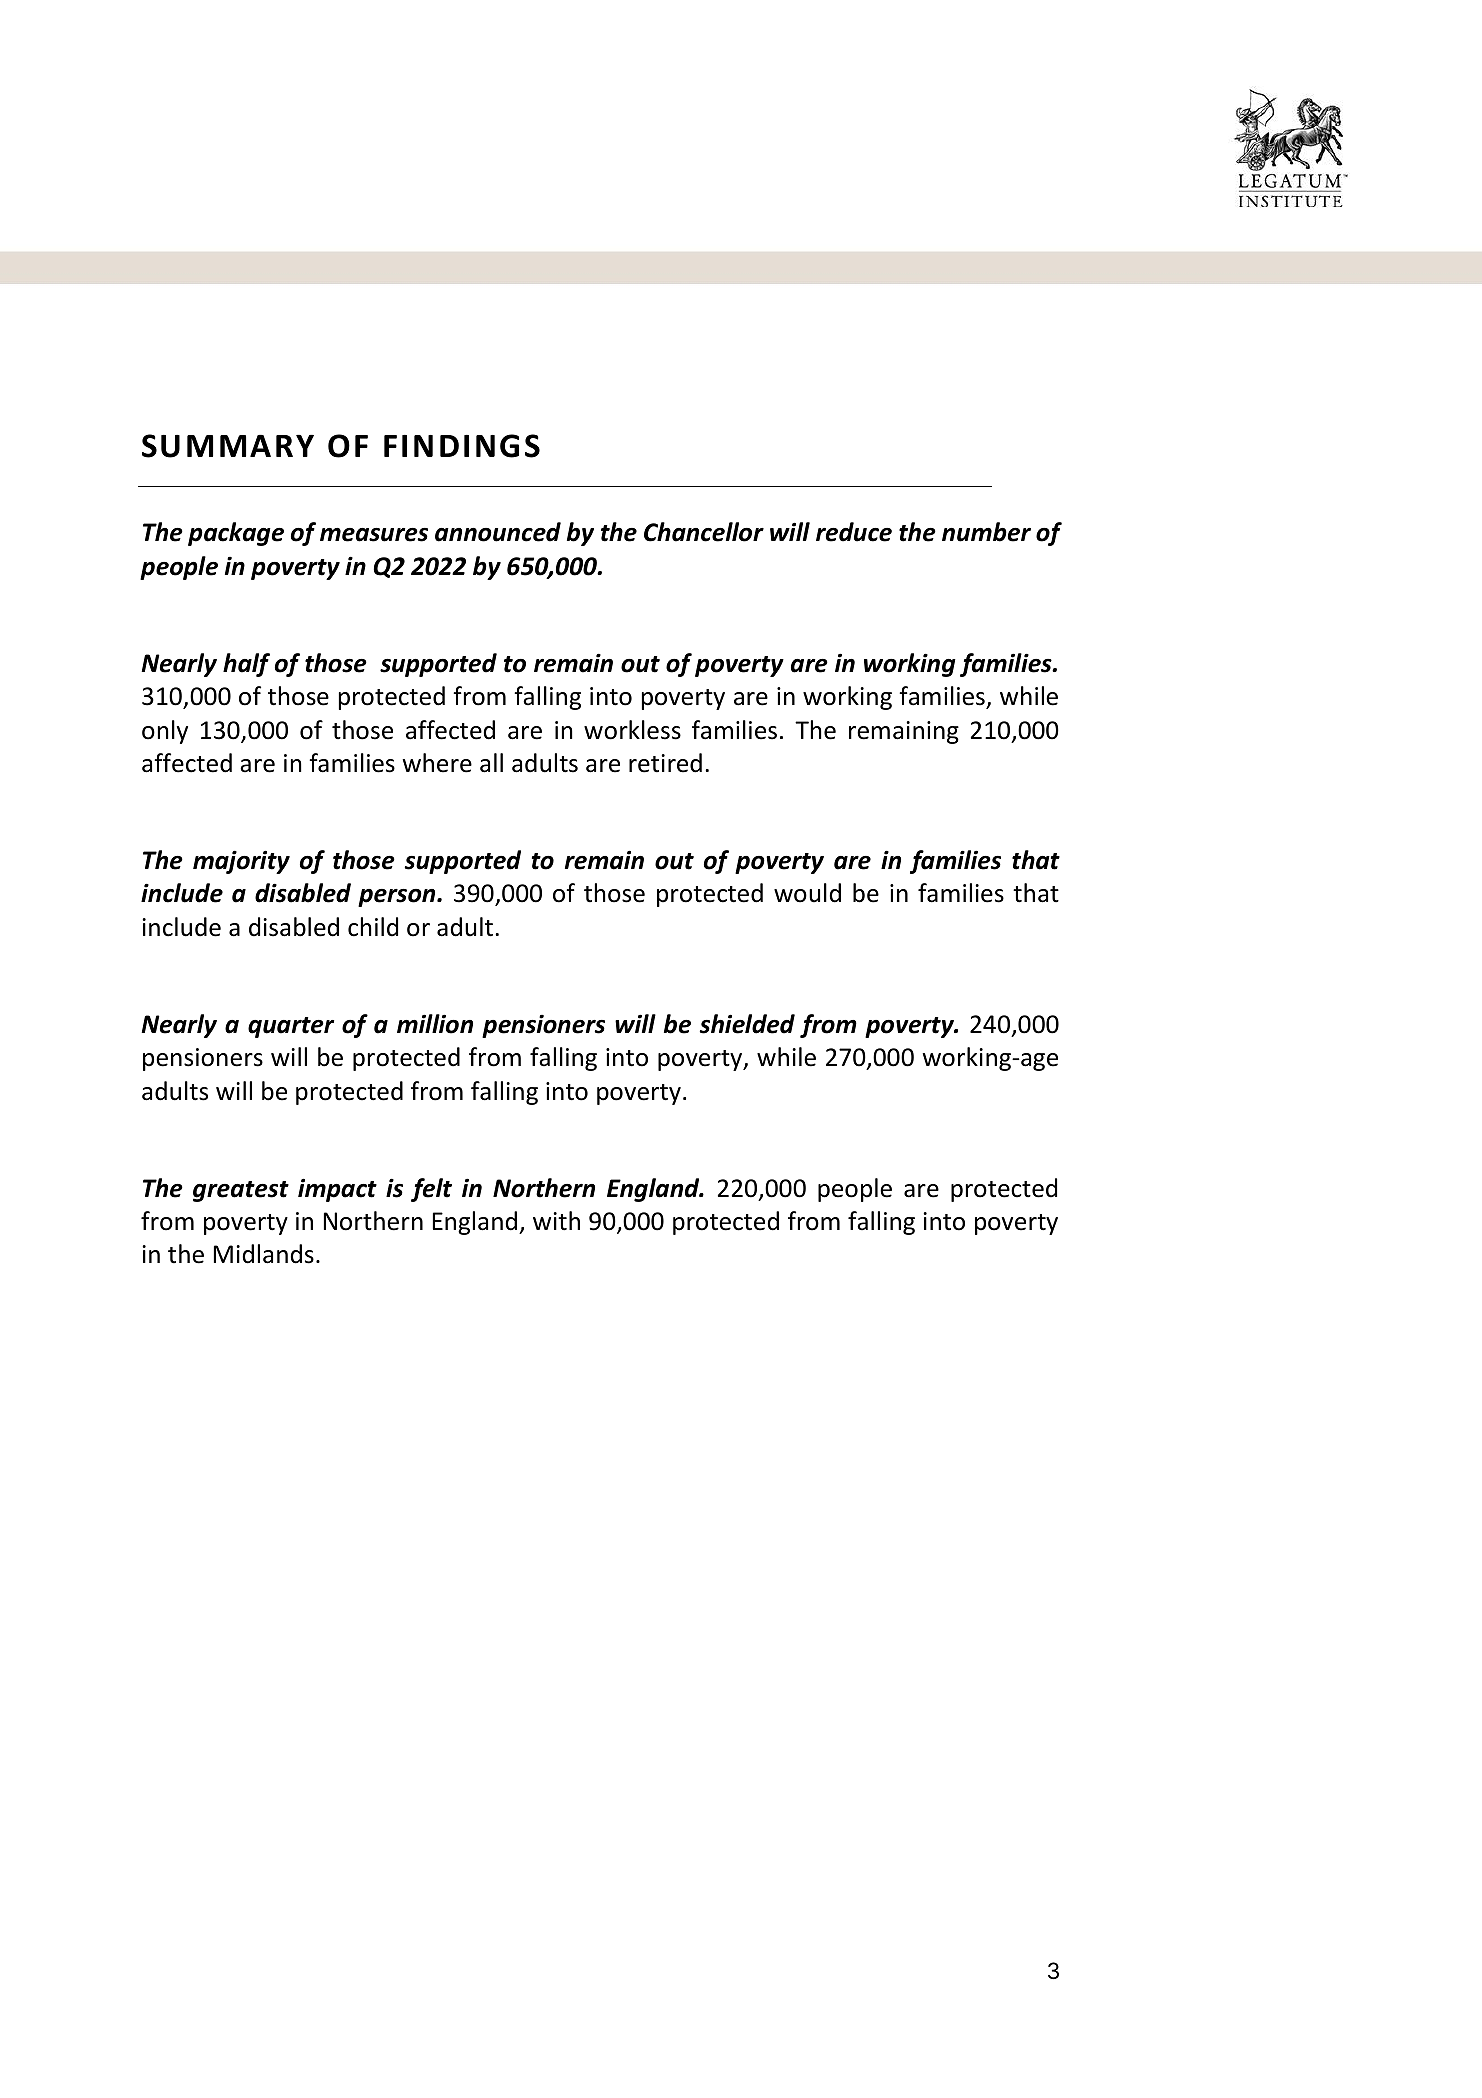 The height and width of the image is (2098, 1482). I want to click on child, so click(373, 927).
